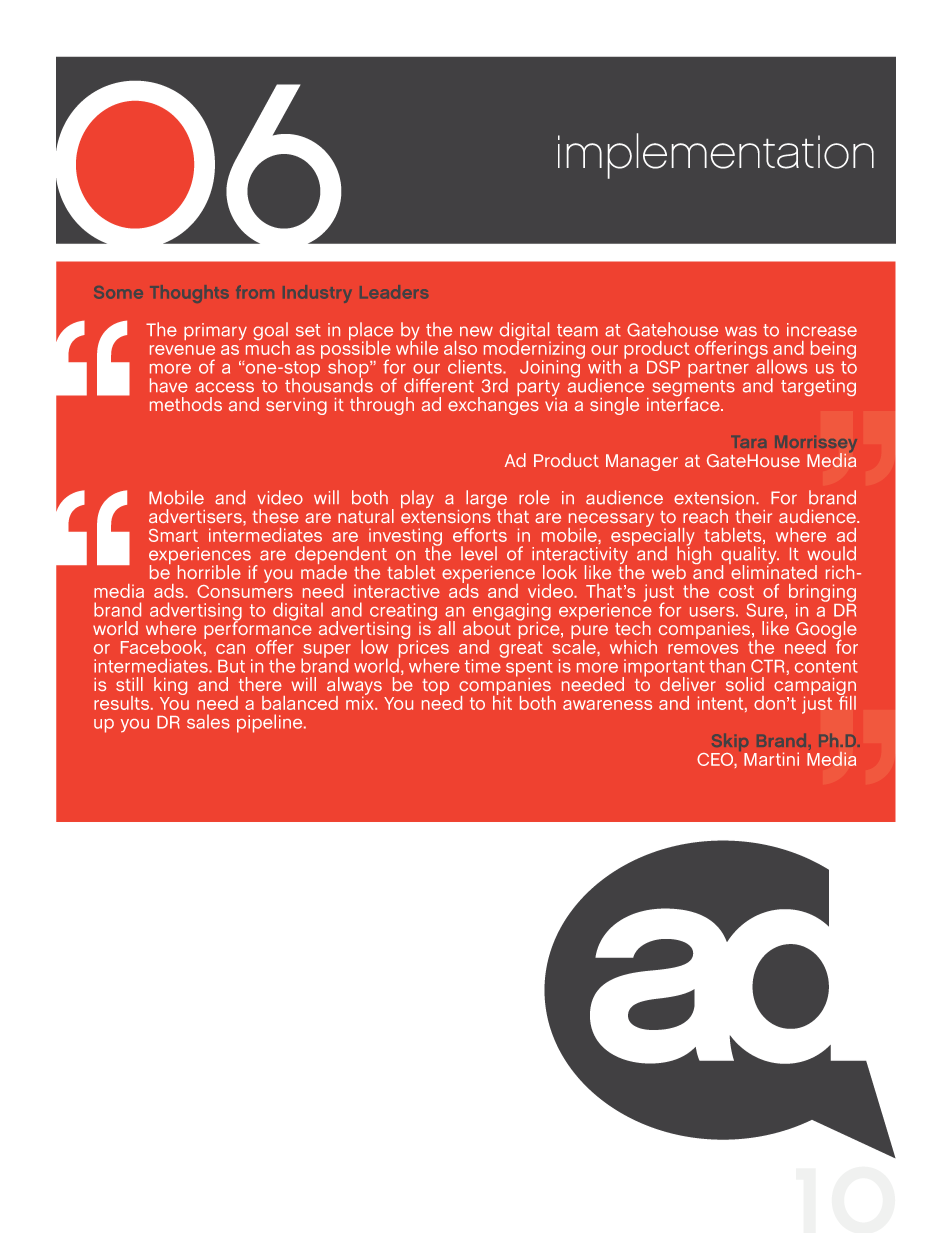 The width and height of the image is (952, 1233). Describe the element at coordinates (486, 500) in the image. I see `large` at that location.
